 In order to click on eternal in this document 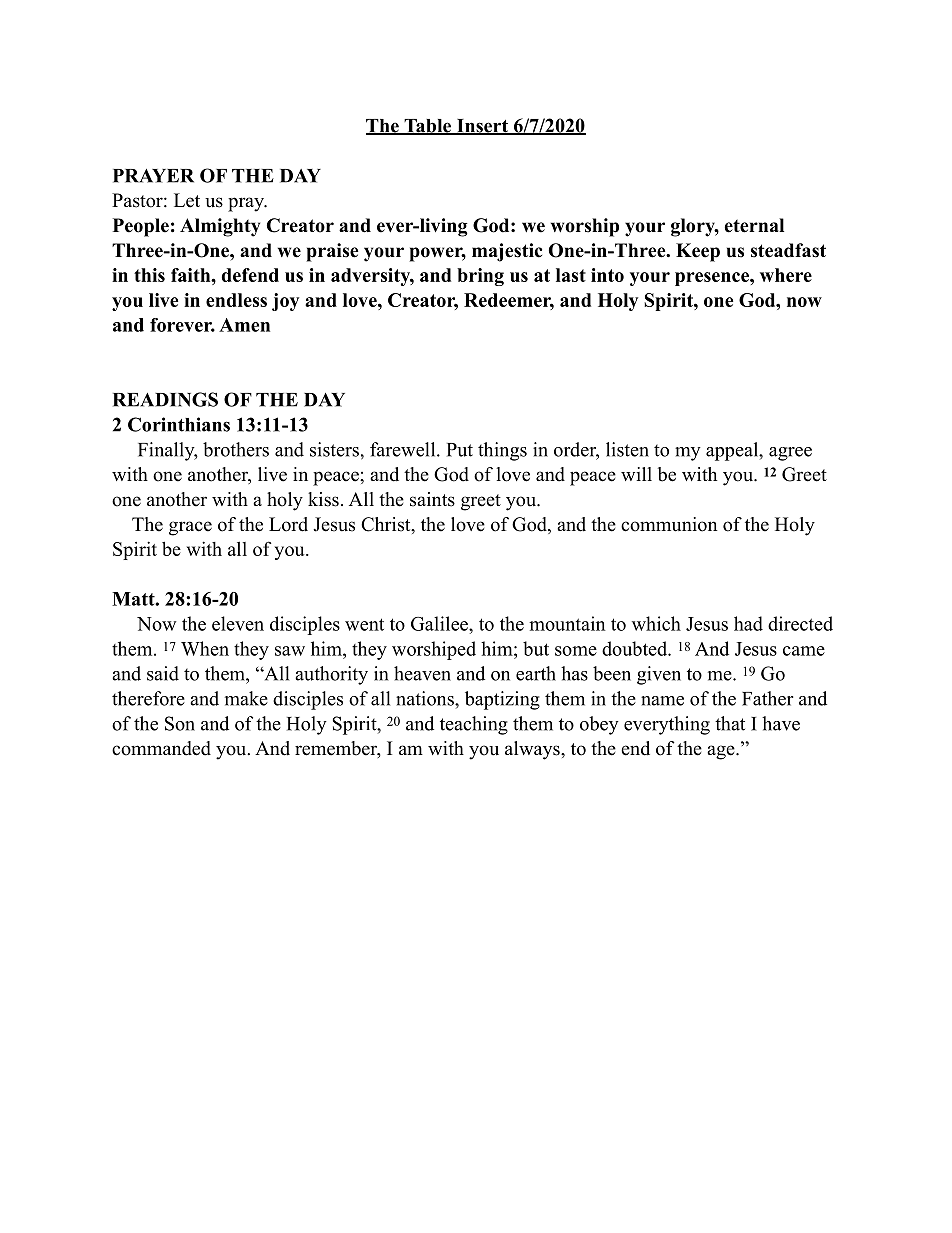, I will do `click(754, 225)`.
